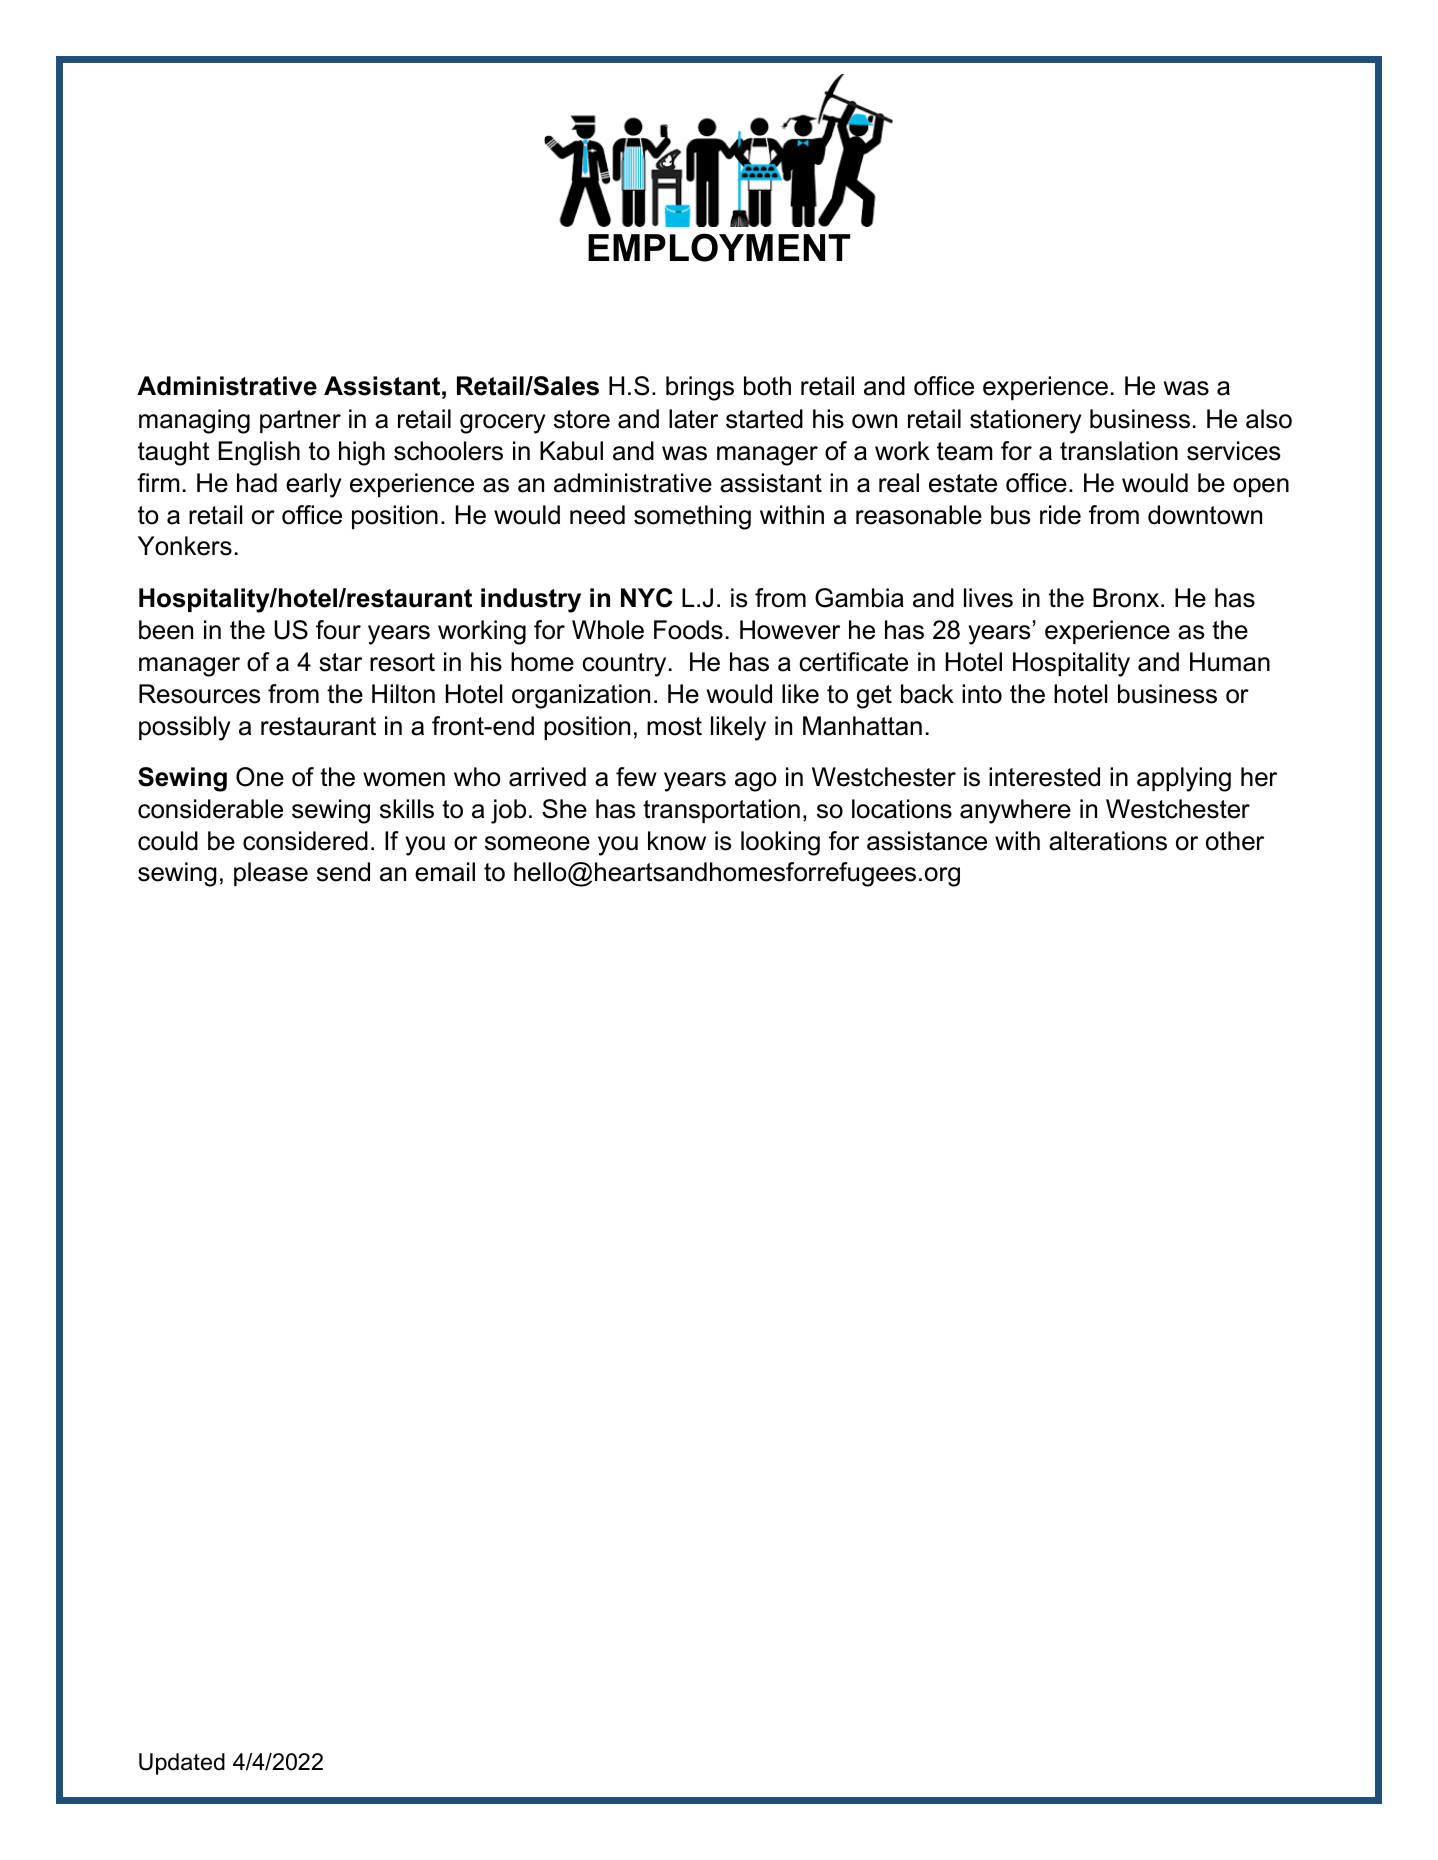  What do you see at coordinates (719, 247) in the screenshot?
I see `EMPLOYMENT` at bounding box center [719, 247].
